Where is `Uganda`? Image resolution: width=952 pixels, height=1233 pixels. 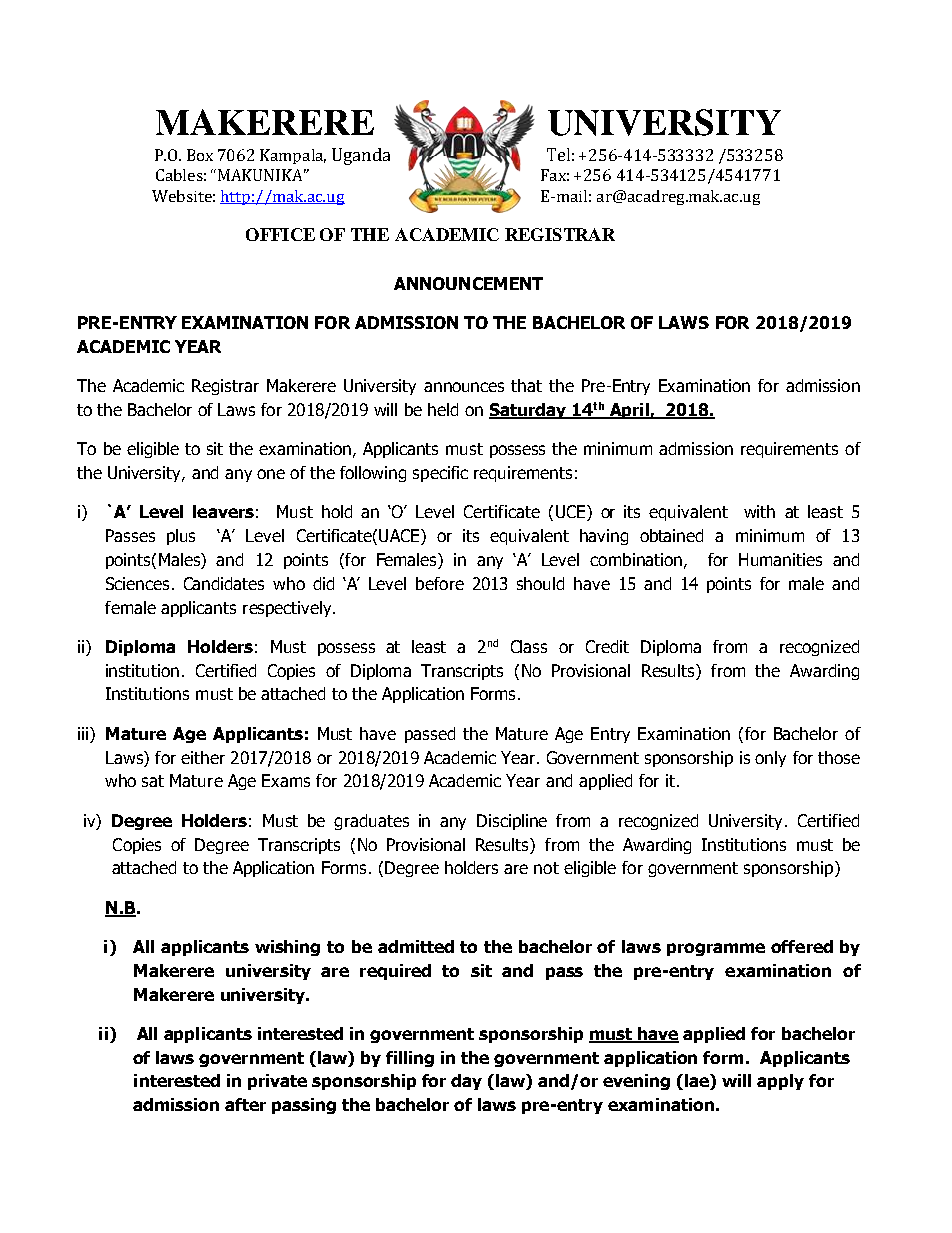
Uganda is located at coordinates (361, 156).
